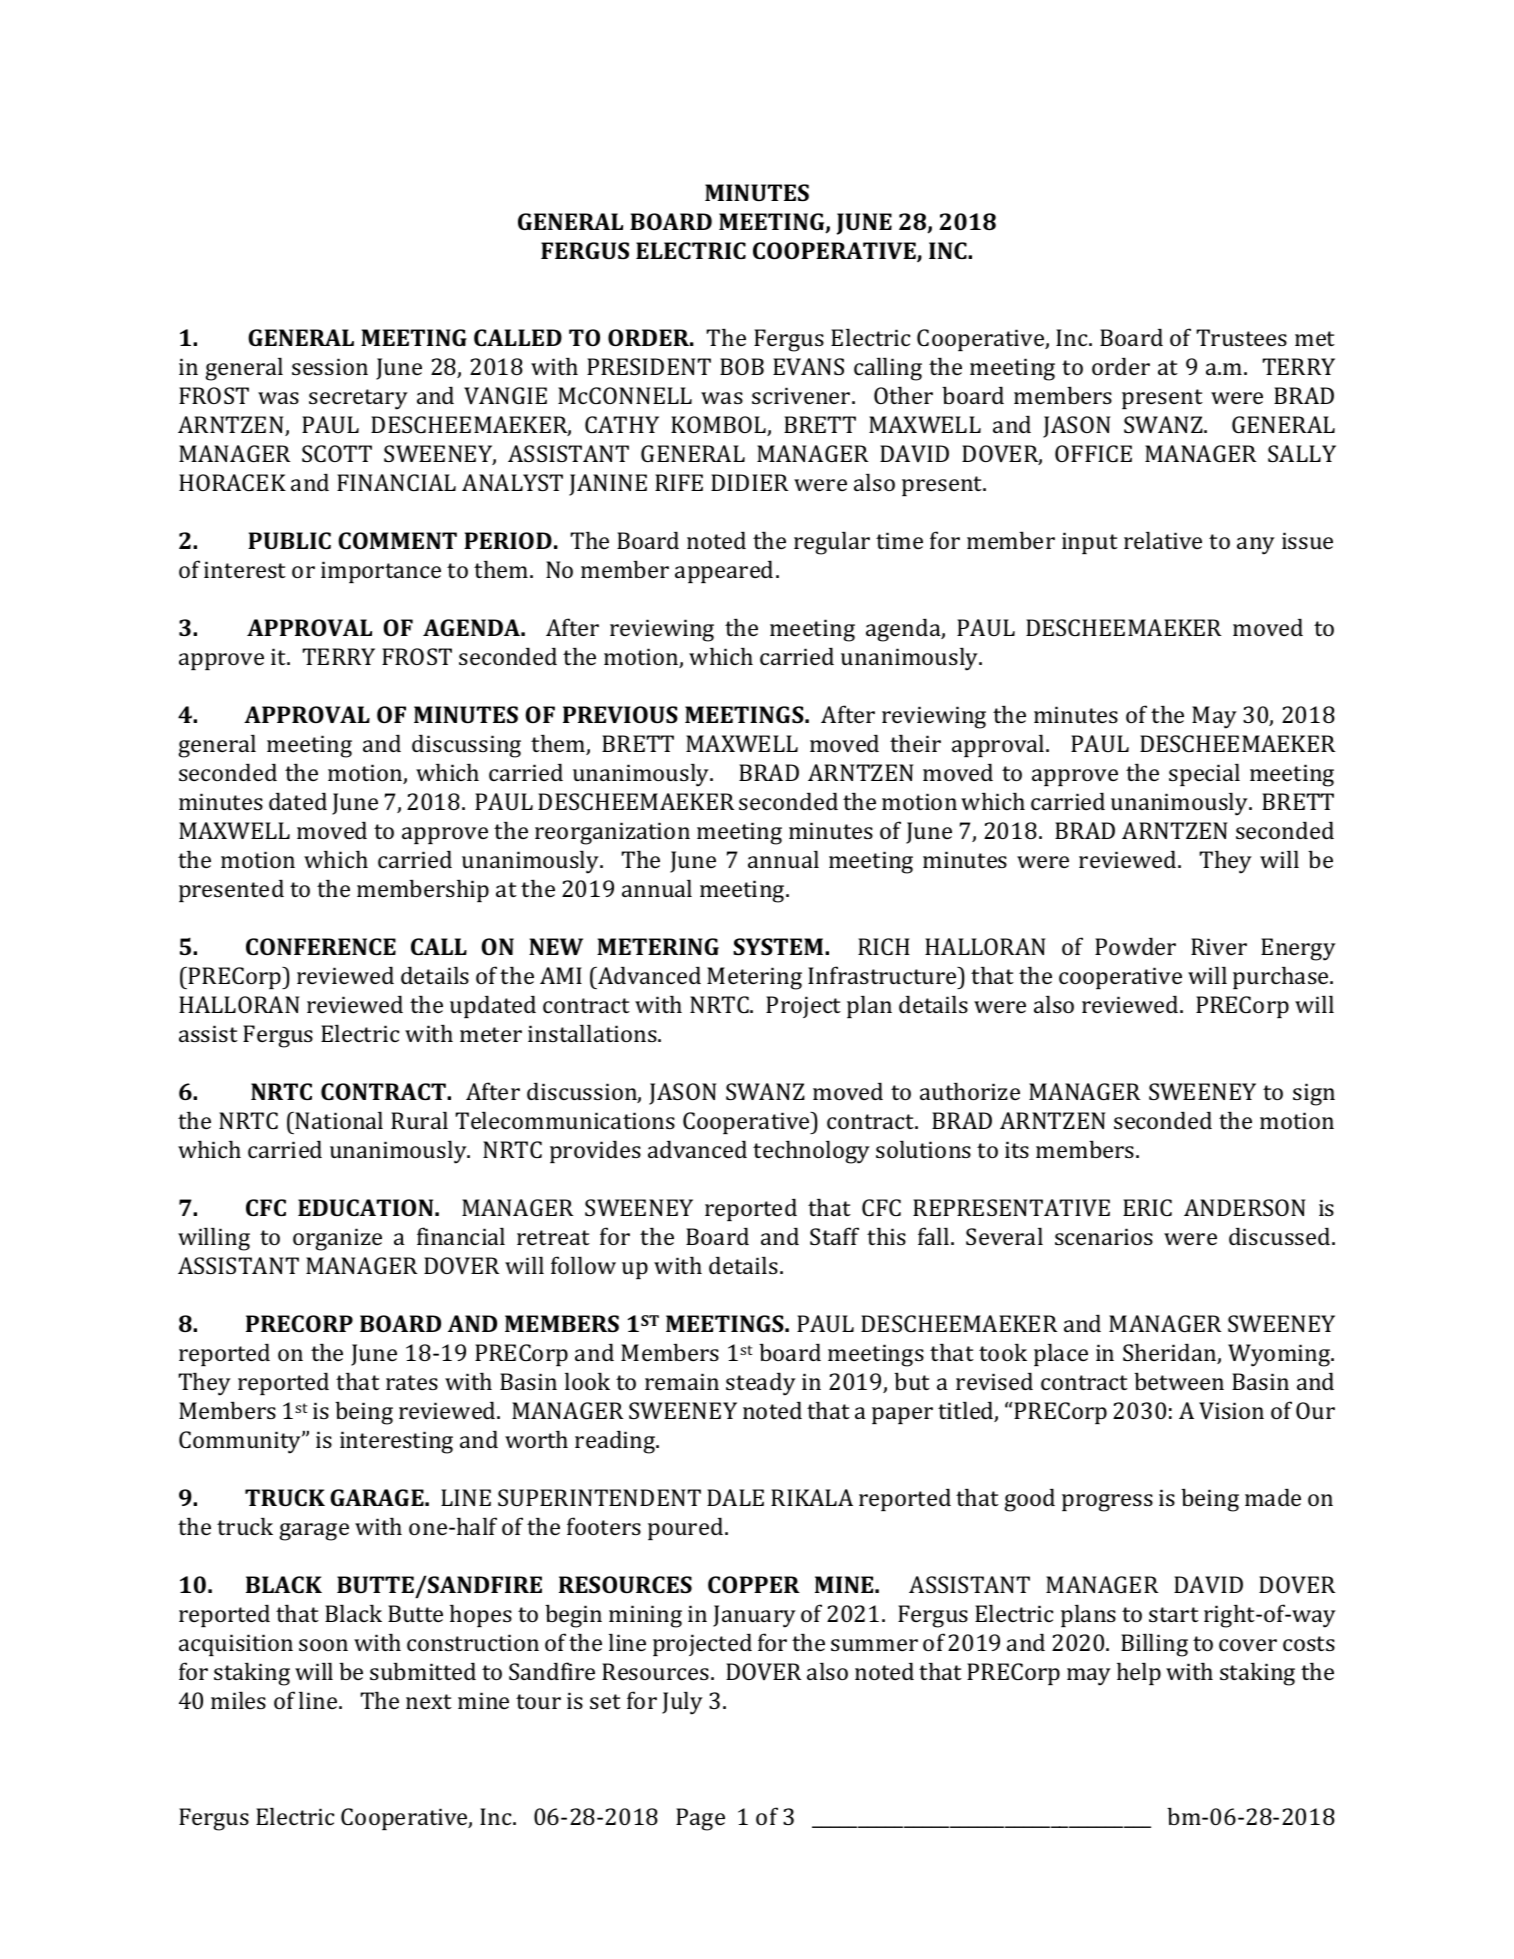  Describe the element at coordinates (802, 395) in the page. I see `scrivener` at that location.
